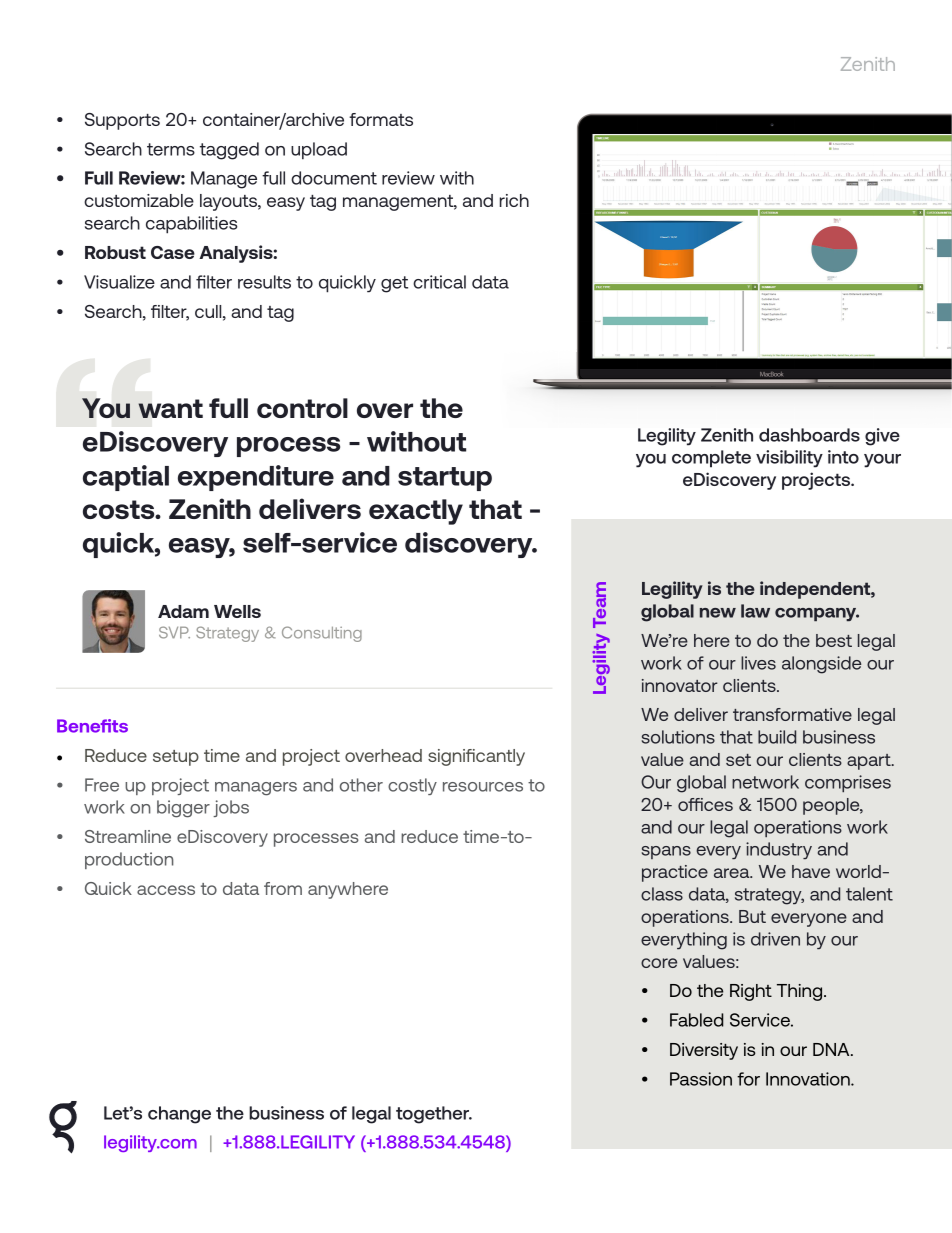 This document has width=952, height=1233. What do you see at coordinates (809, 1079) in the document?
I see `Innovation` at bounding box center [809, 1079].
